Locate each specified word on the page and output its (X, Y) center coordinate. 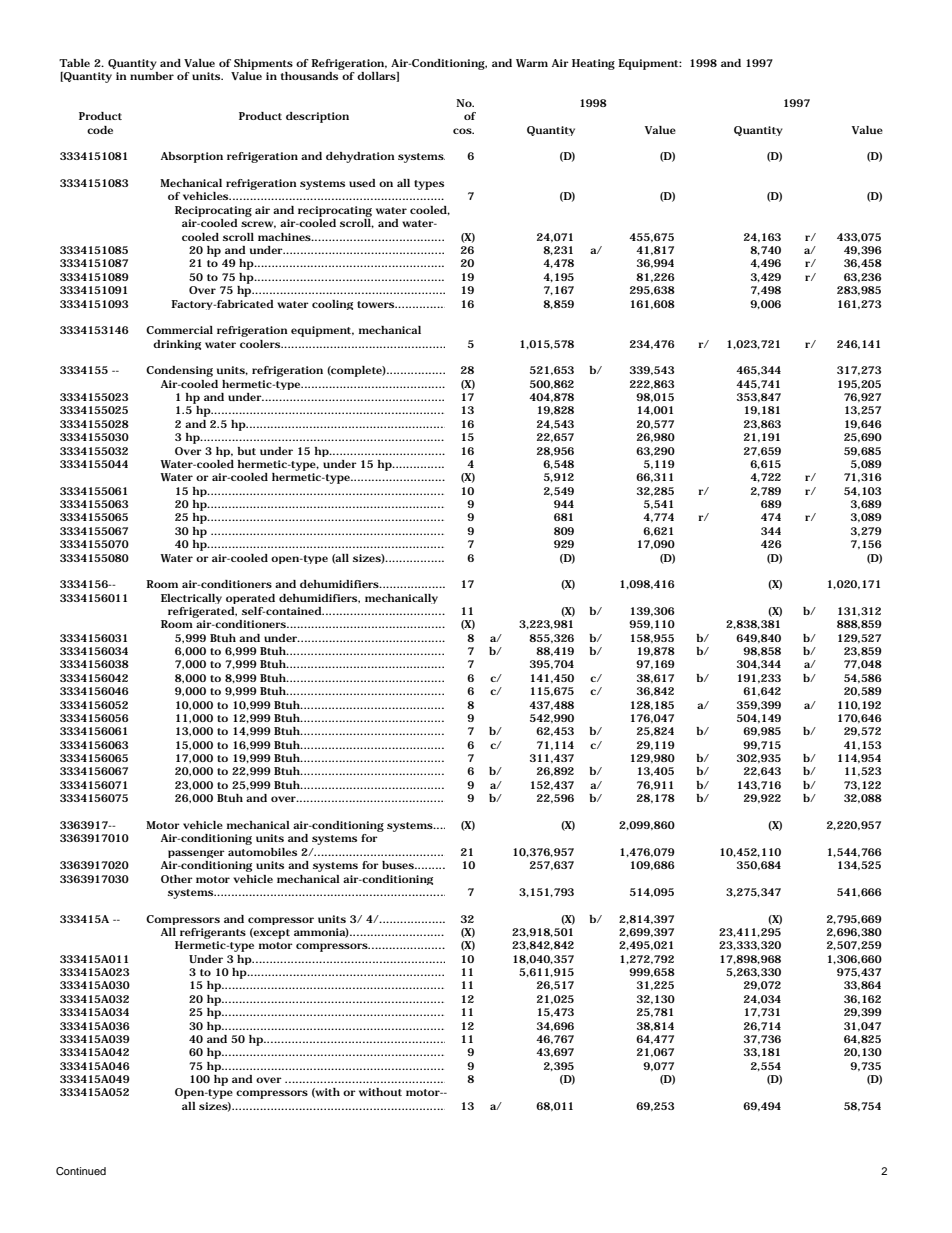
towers (376, 304)
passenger (196, 854)
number (152, 76)
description (317, 117)
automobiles (262, 852)
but (246, 451)
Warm (532, 63)
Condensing (179, 371)
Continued (81, 1171)
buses (399, 865)
